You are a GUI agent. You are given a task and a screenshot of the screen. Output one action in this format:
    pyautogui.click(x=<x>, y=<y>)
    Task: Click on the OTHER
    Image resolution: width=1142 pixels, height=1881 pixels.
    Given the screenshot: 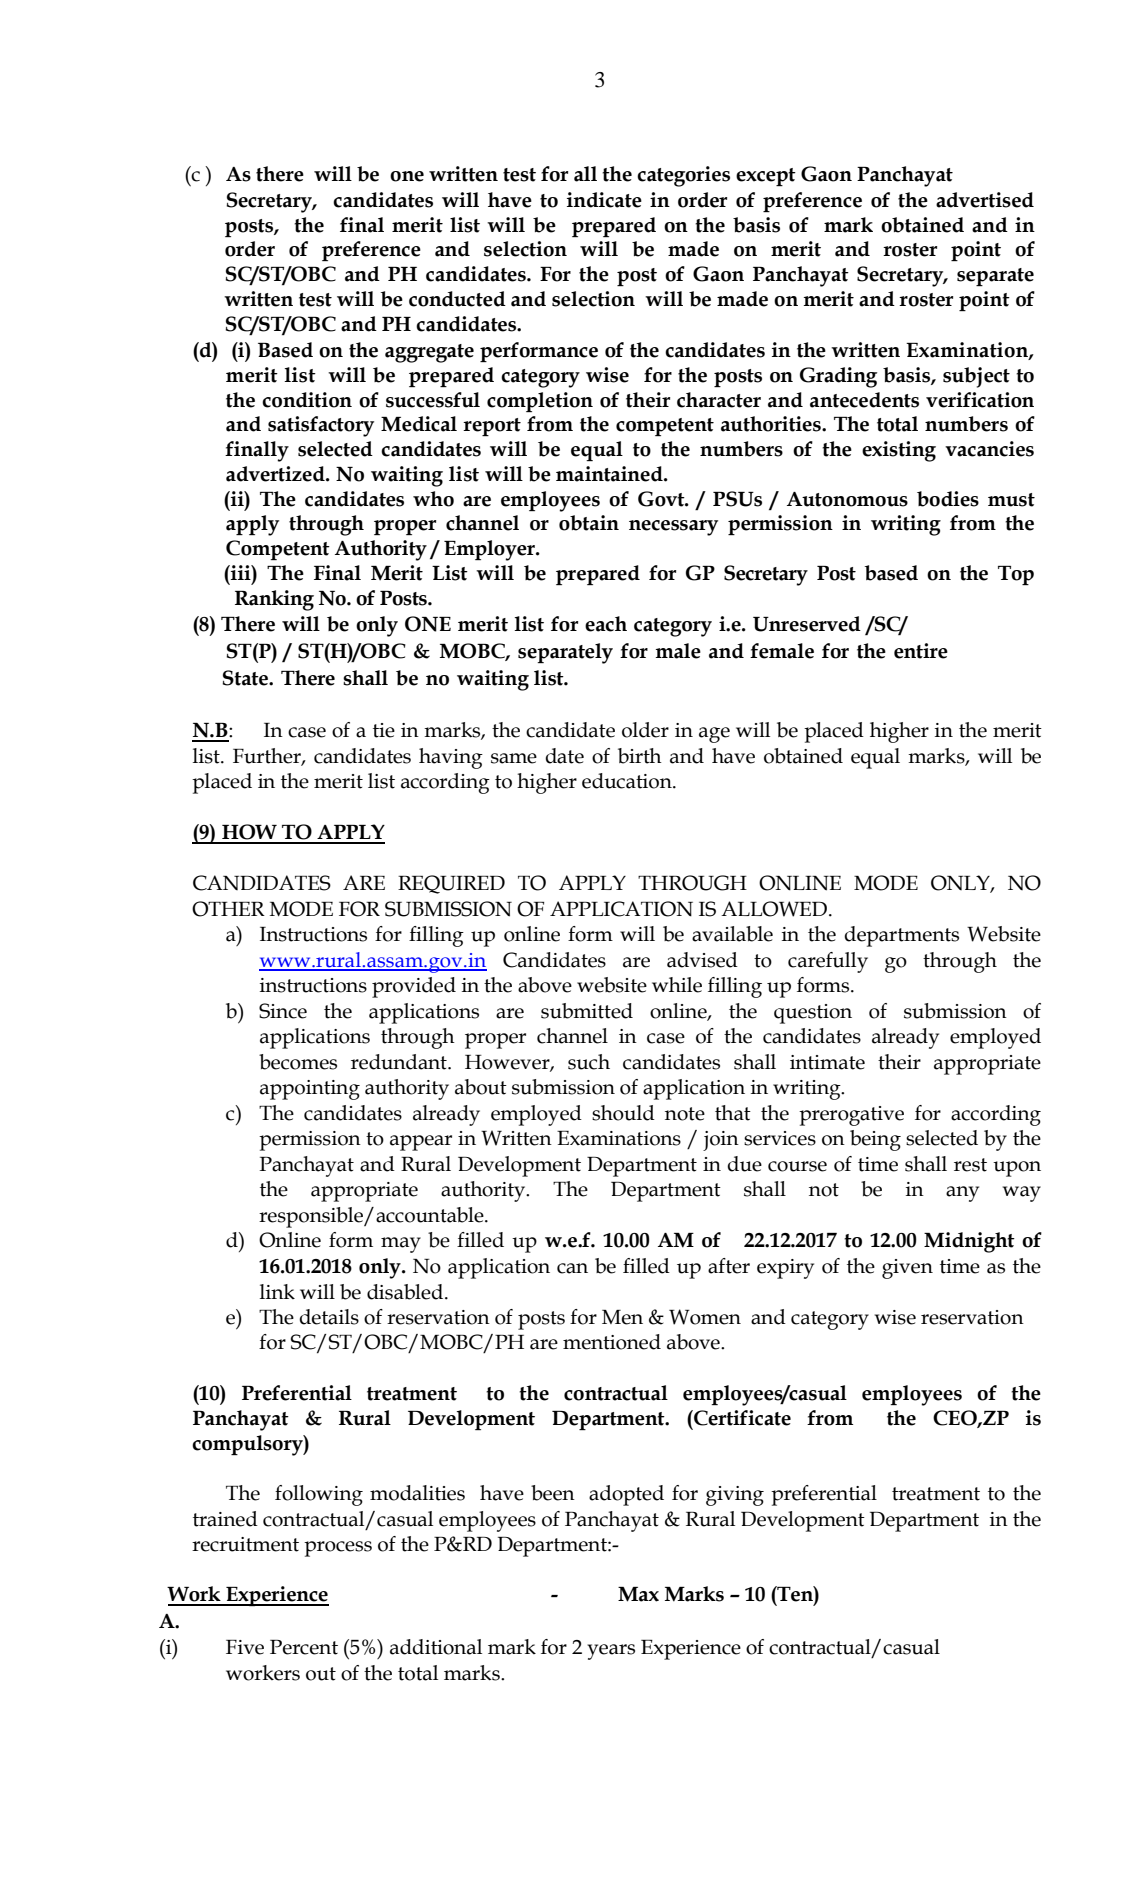 What is the action you would take?
    pyautogui.click(x=228, y=909)
